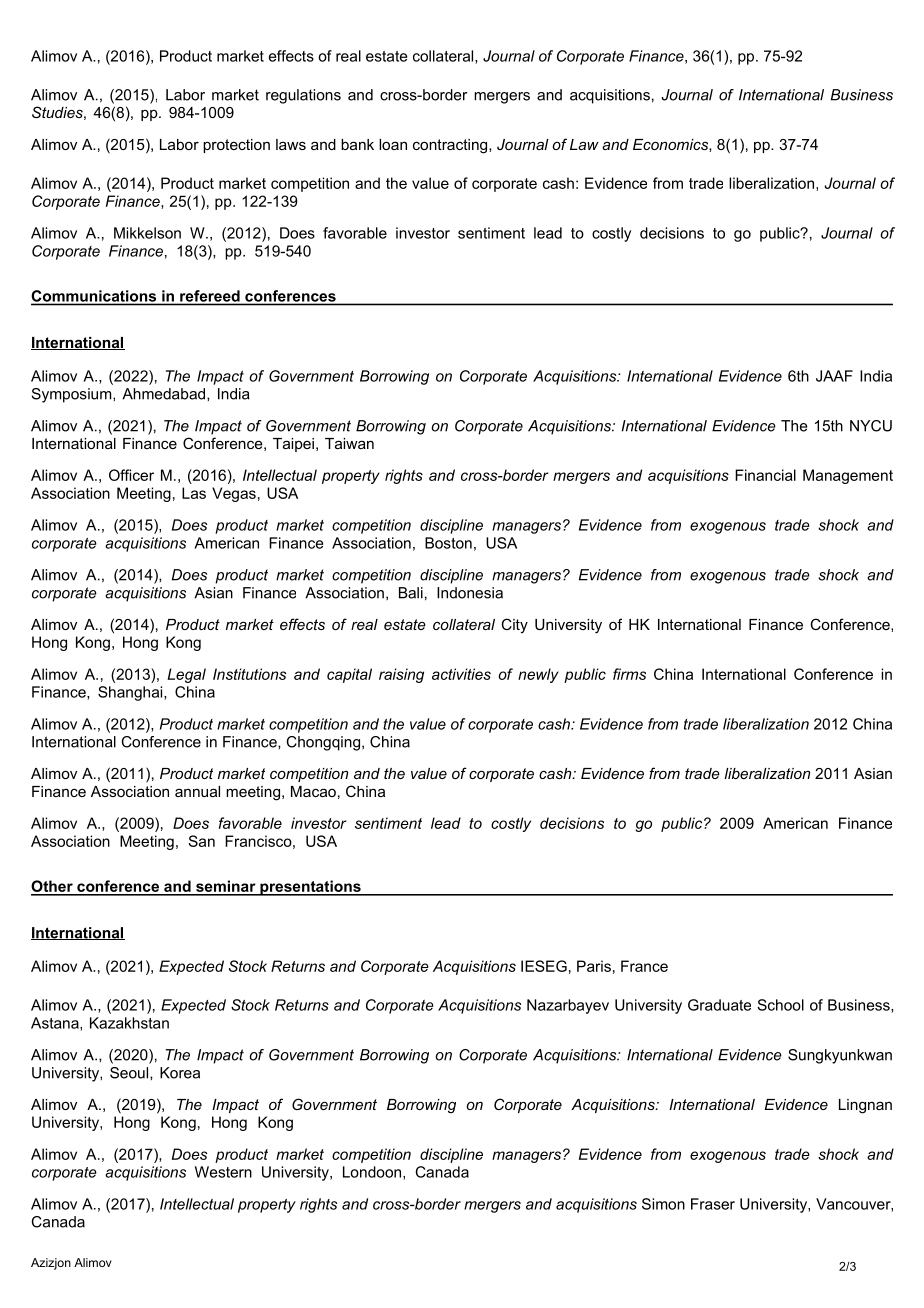  What do you see at coordinates (236, 146) in the image?
I see `protection` at bounding box center [236, 146].
